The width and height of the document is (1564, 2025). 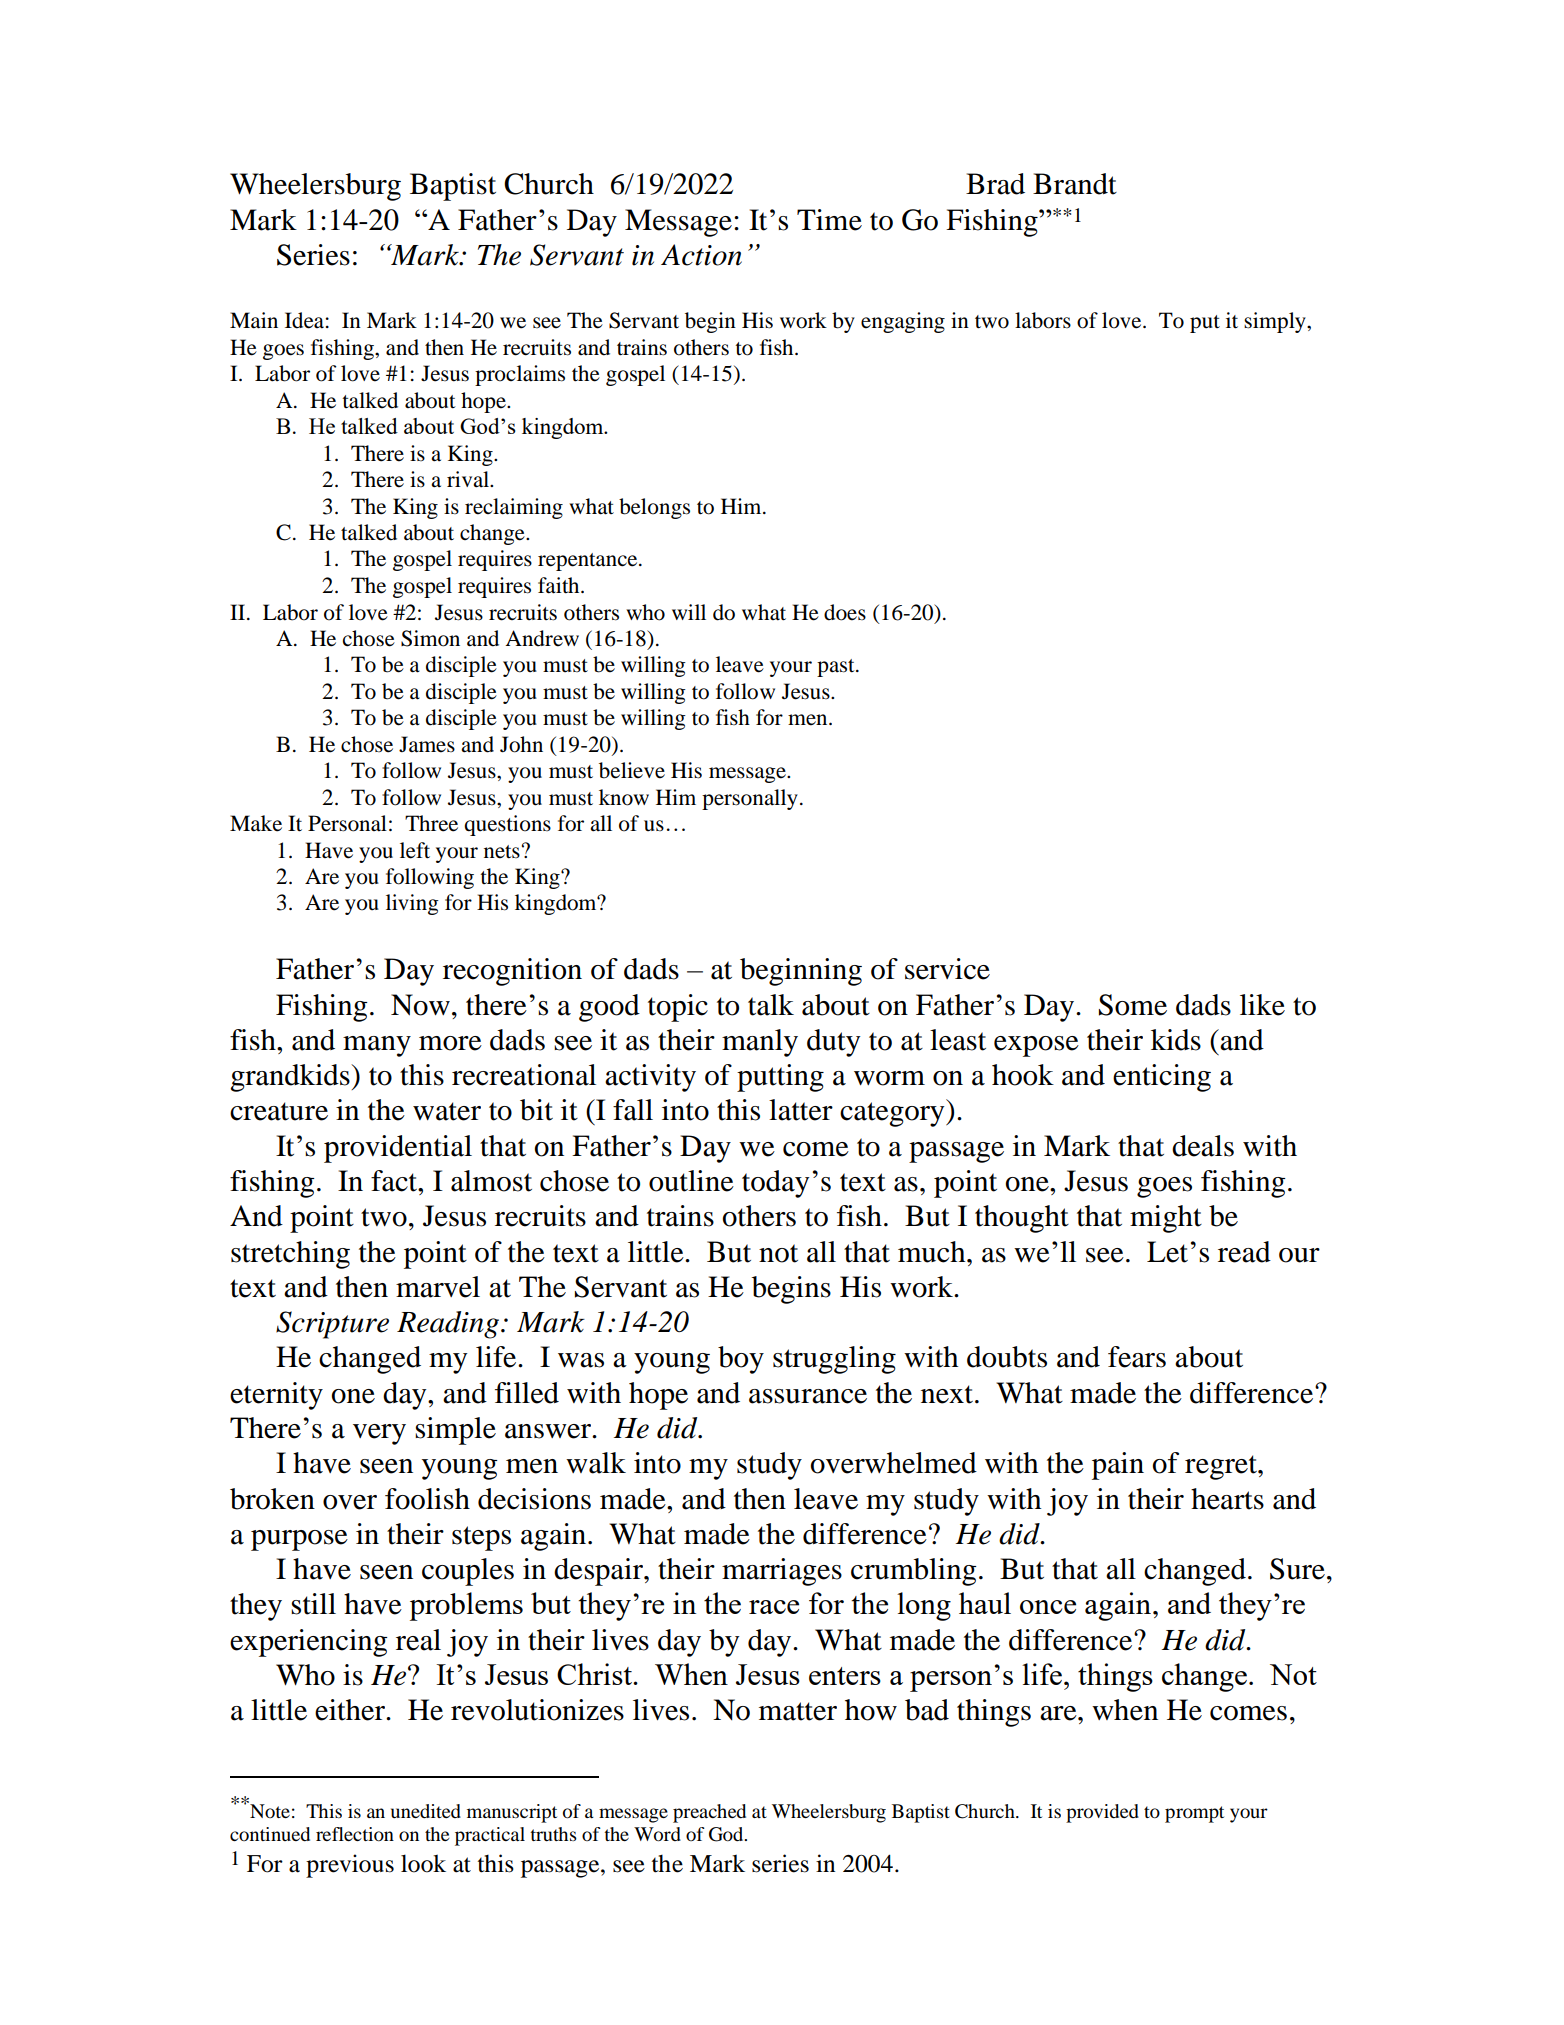 I want to click on past, so click(x=837, y=668).
